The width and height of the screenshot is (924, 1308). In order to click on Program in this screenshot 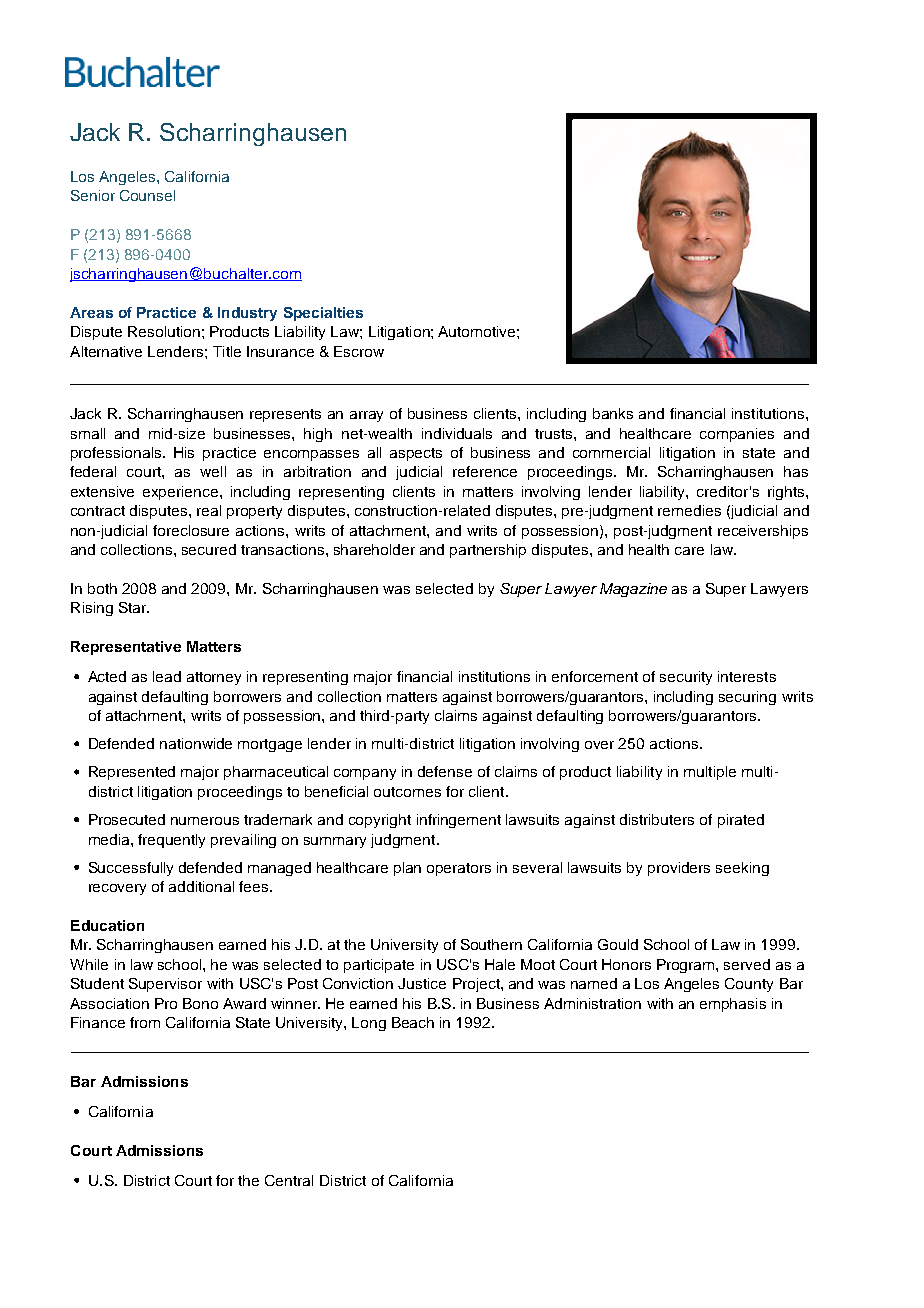, I will do `click(687, 966)`.
